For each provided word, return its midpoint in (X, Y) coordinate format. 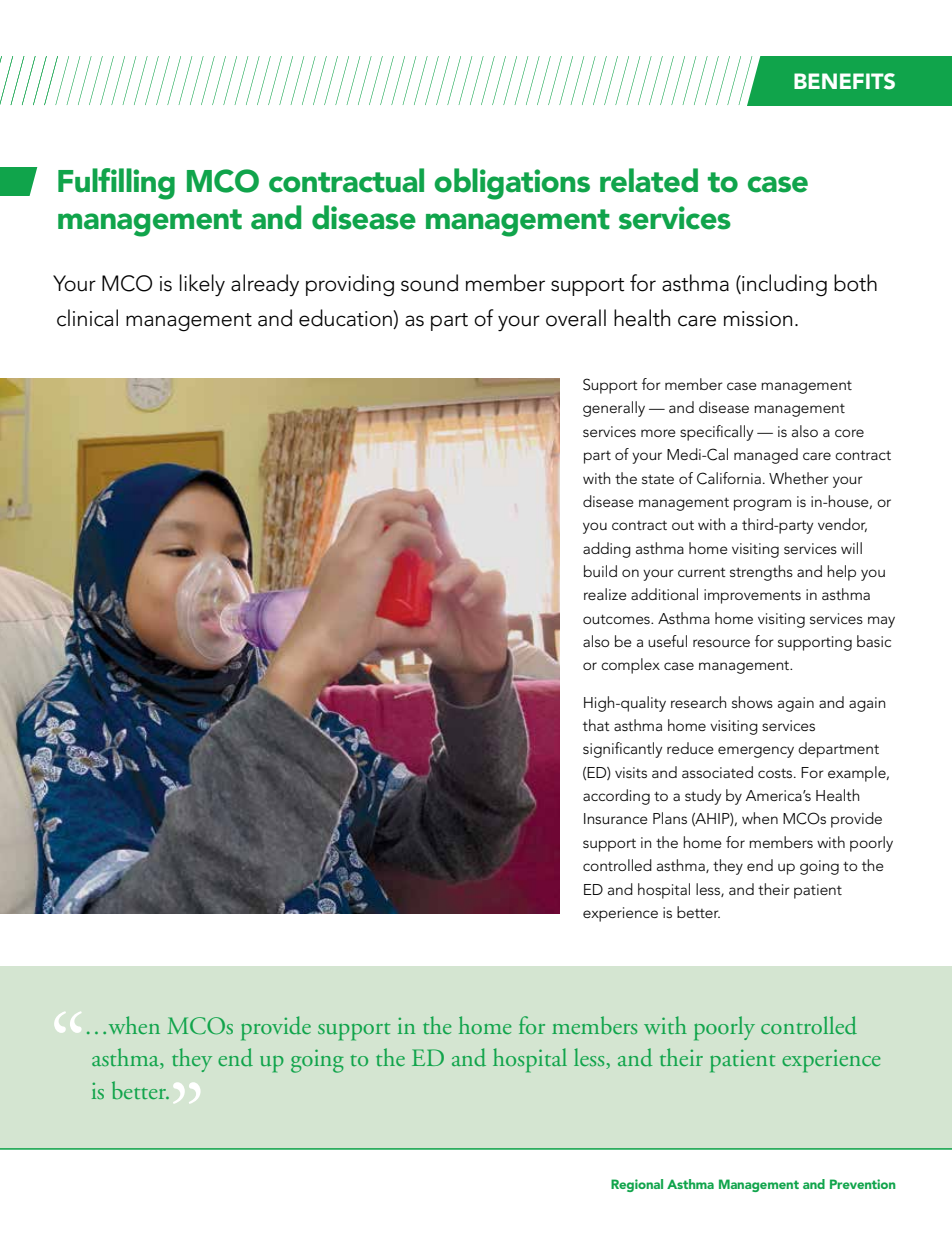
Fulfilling (116, 184)
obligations (512, 184)
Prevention (863, 1184)
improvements (752, 596)
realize (605, 594)
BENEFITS (844, 81)
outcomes (617, 619)
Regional (637, 1185)
